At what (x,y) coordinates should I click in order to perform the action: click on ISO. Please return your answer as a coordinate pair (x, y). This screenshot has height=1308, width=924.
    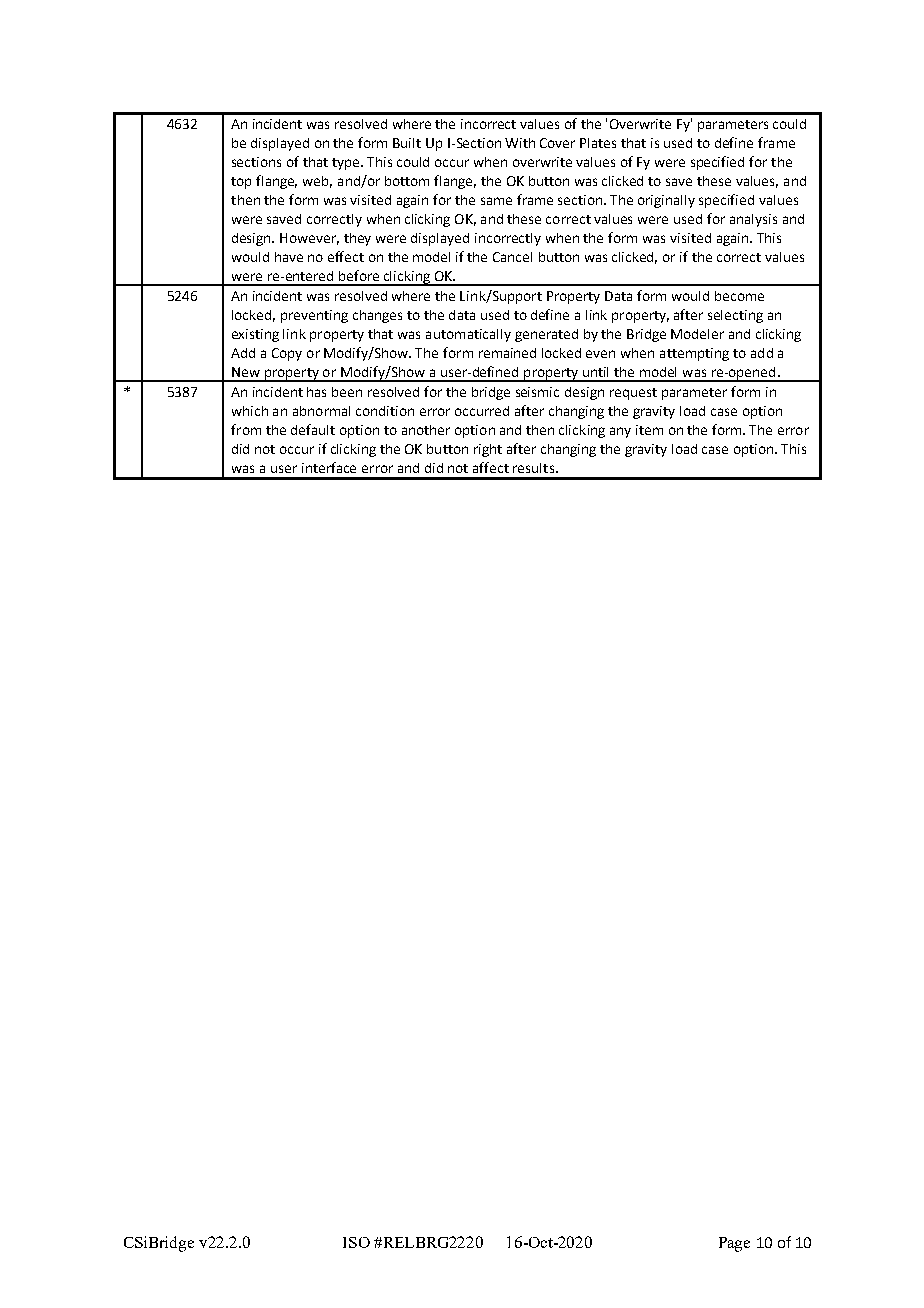
    Looking at the image, I should click on (356, 1242).
